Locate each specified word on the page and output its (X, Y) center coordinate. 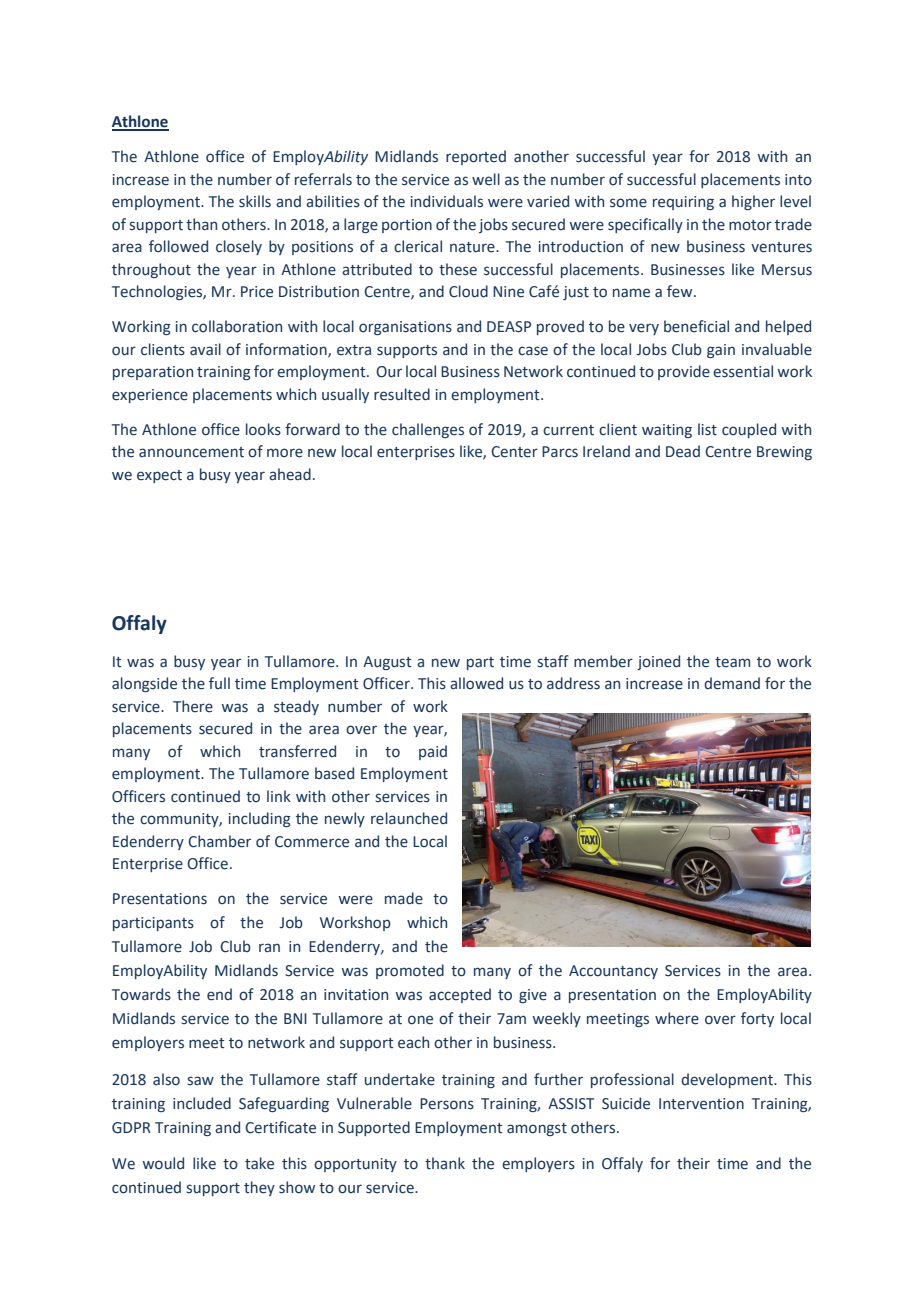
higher (753, 202)
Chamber (219, 841)
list (707, 429)
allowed (476, 683)
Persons (447, 1104)
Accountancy (613, 972)
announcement (191, 452)
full (219, 683)
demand (732, 683)
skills (255, 201)
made (404, 898)
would (163, 1163)
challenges (428, 430)
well (486, 179)
